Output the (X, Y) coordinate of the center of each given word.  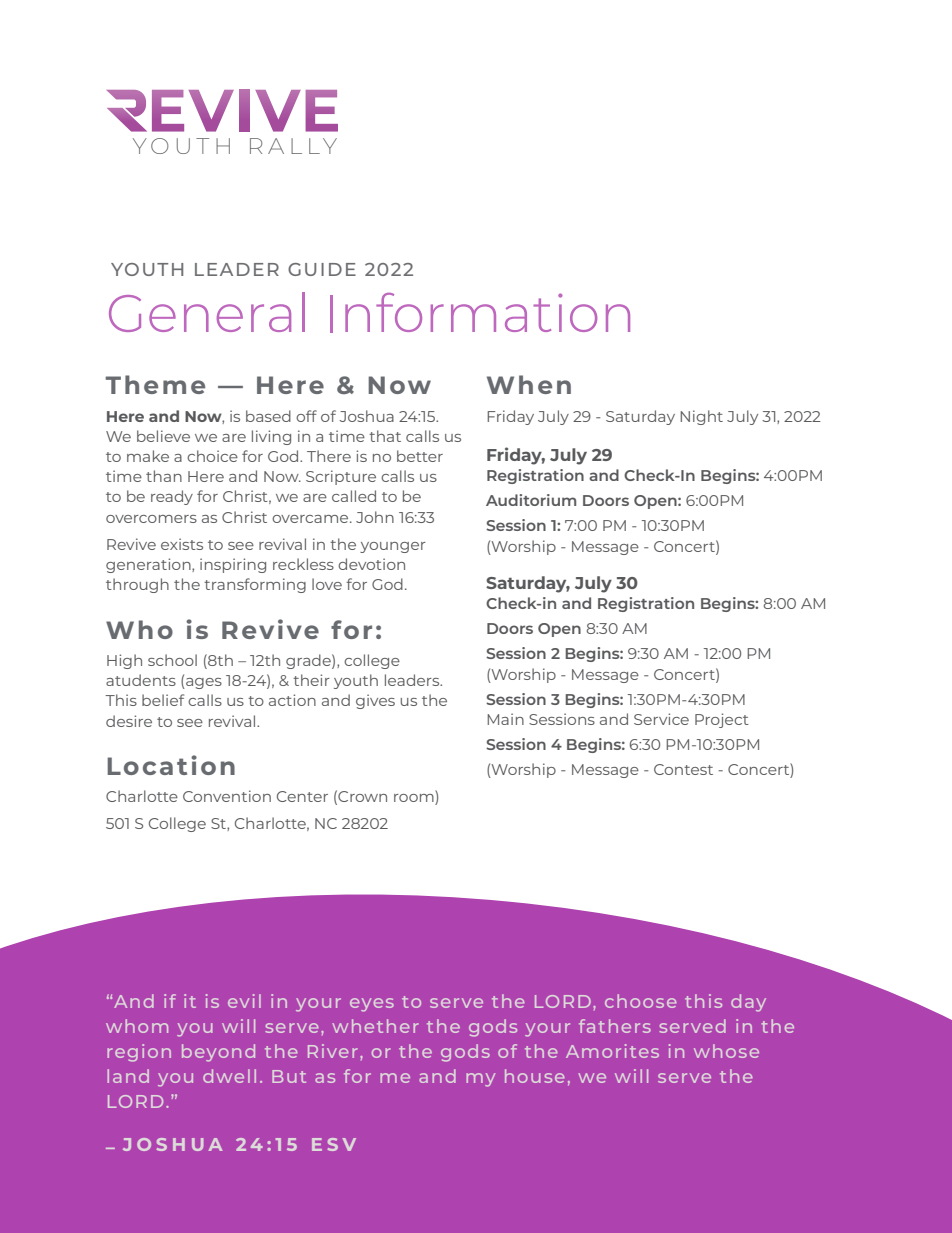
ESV (334, 1144)
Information (480, 313)
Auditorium (531, 500)
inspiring (233, 565)
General (207, 312)
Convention (227, 796)
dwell (229, 1076)
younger (393, 547)
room (415, 798)
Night (701, 417)
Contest (683, 769)
